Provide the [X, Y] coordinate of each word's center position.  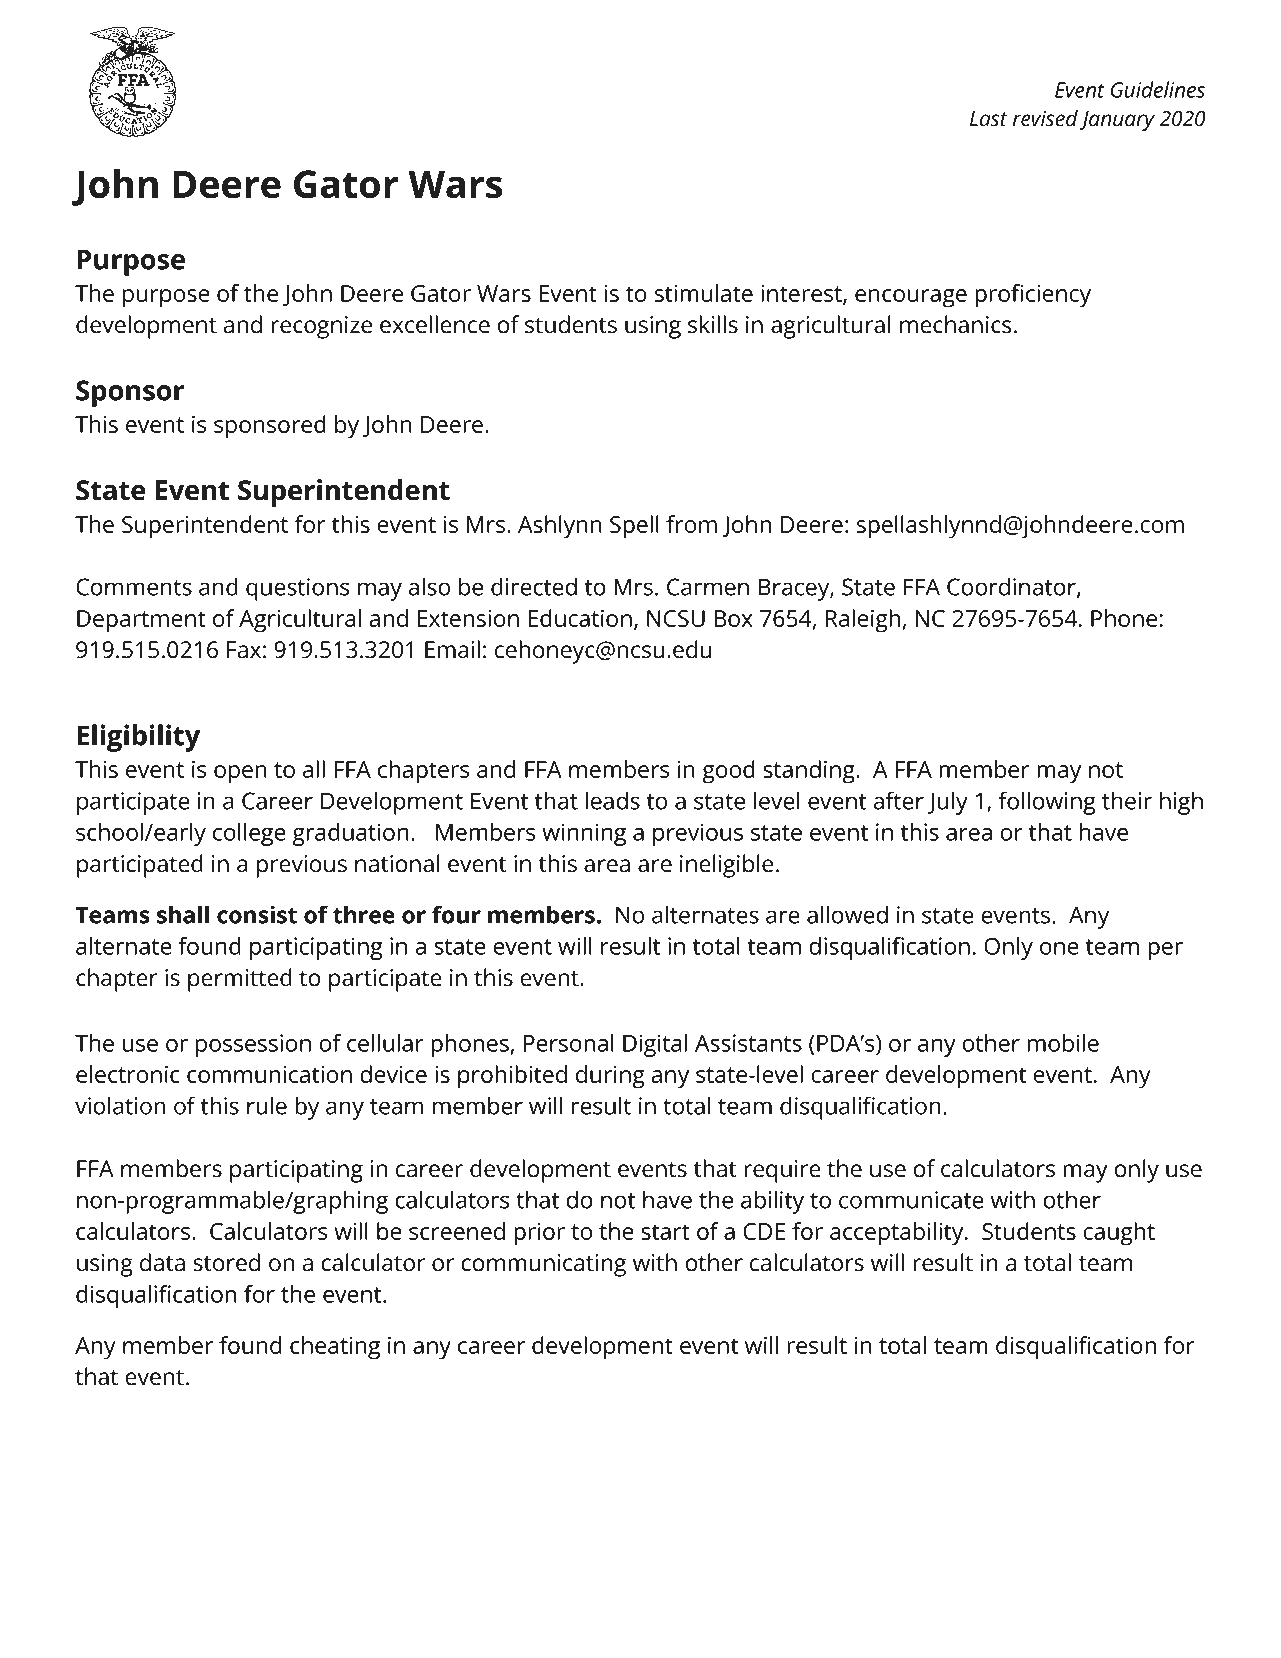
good [728, 772]
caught [1119, 1234]
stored [226, 1262]
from [691, 524]
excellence [435, 324]
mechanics [956, 324]
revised [1045, 118]
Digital [655, 1045]
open [240, 774]
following [1047, 803]
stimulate [704, 293]
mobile [1063, 1043]
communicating [543, 1265]
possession [253, 1045]
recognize [321, 327]
